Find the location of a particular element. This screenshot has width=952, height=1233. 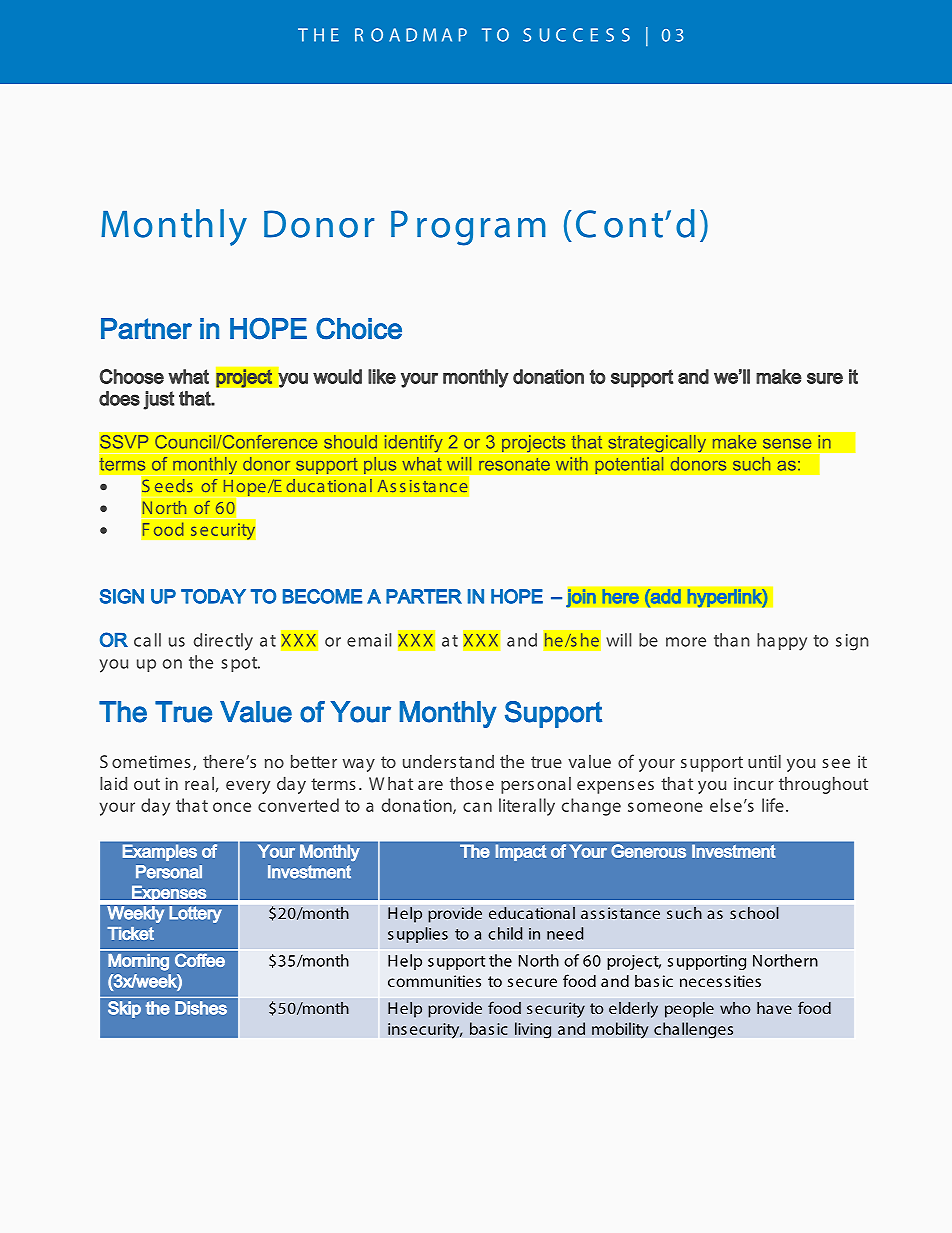

Dishes is located at coordinates (201, 1008).
